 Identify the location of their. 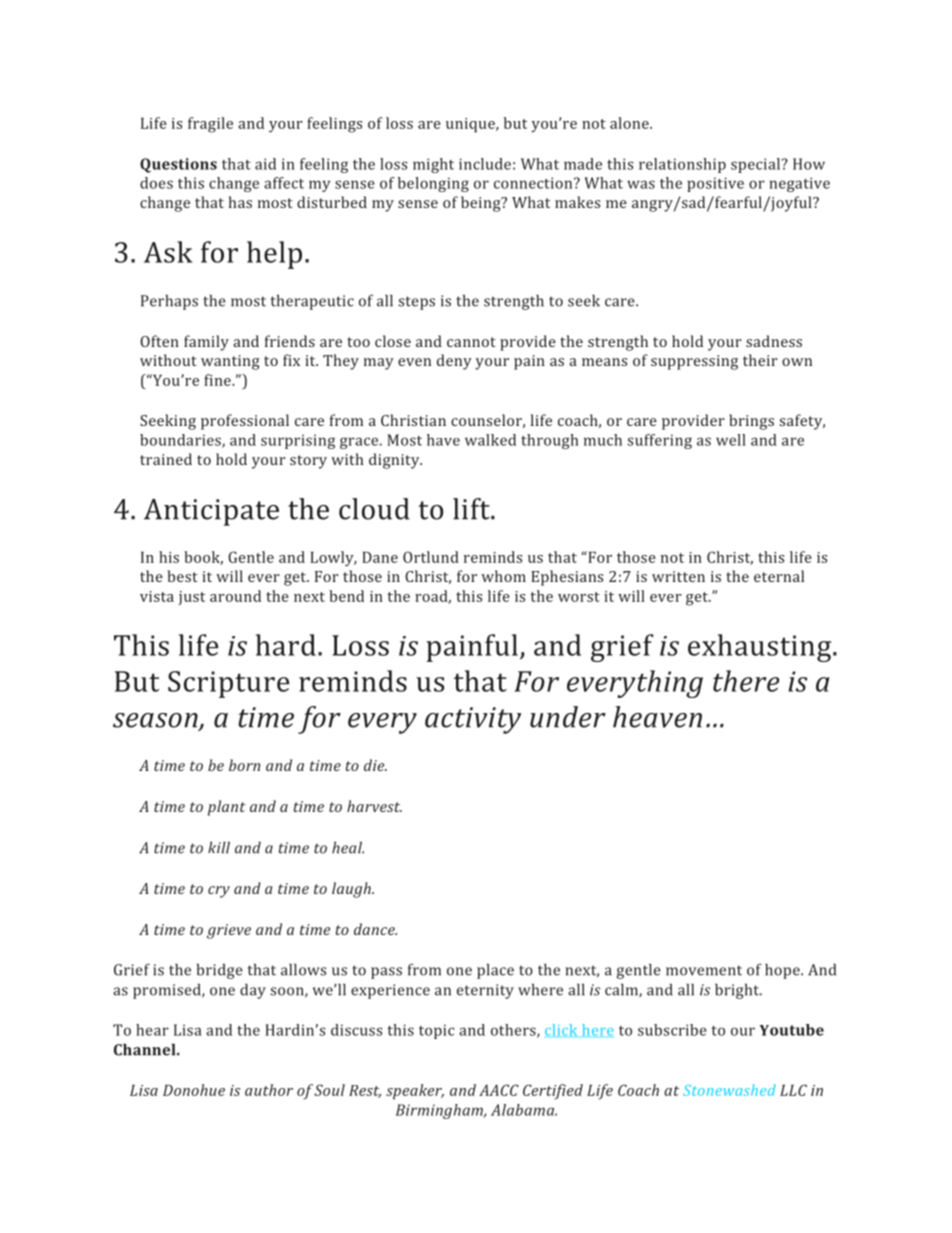
(760, 360).
